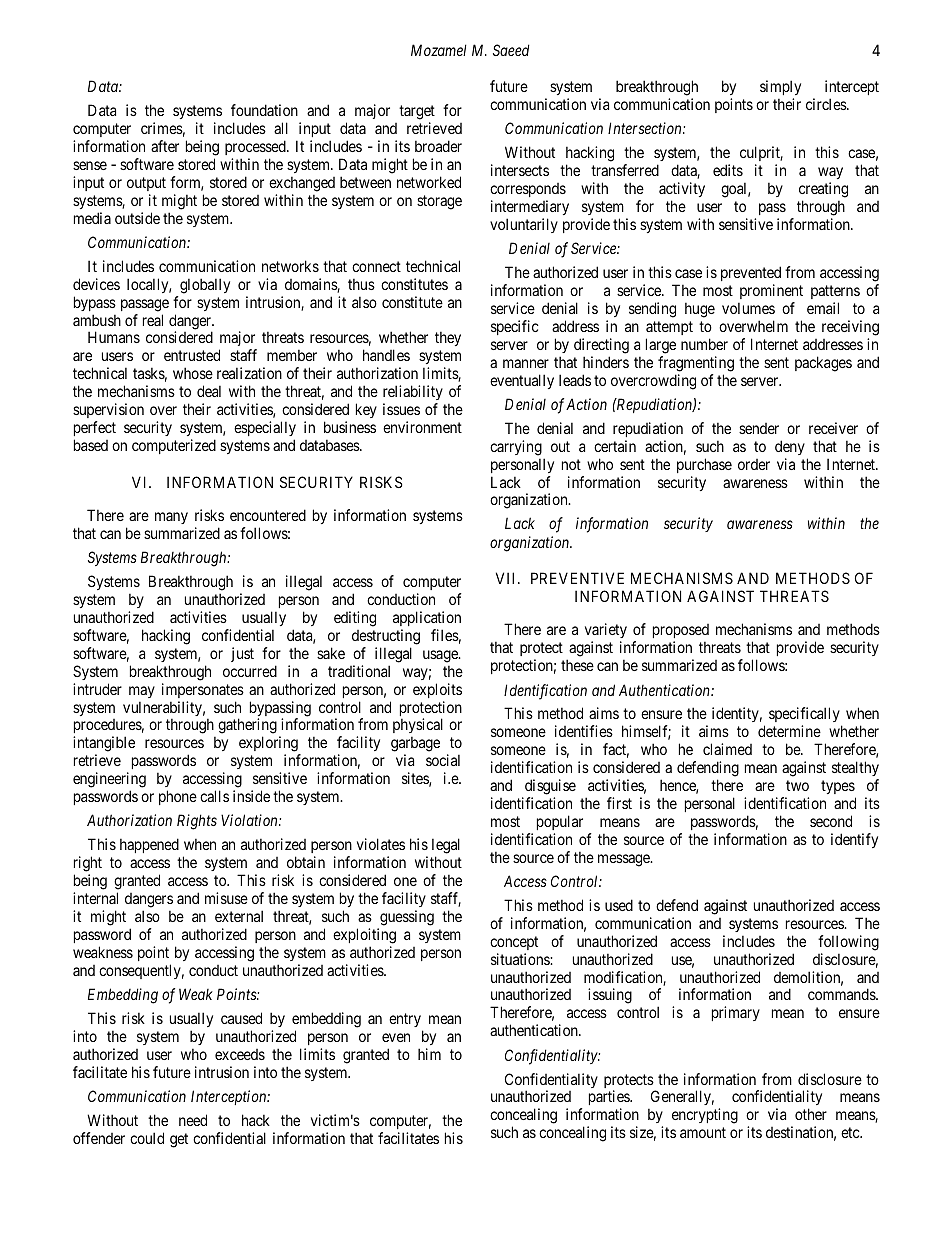  What do you see at coordinates (165, 146) in the document?
I see `after` at bounding box center [165, 146].
